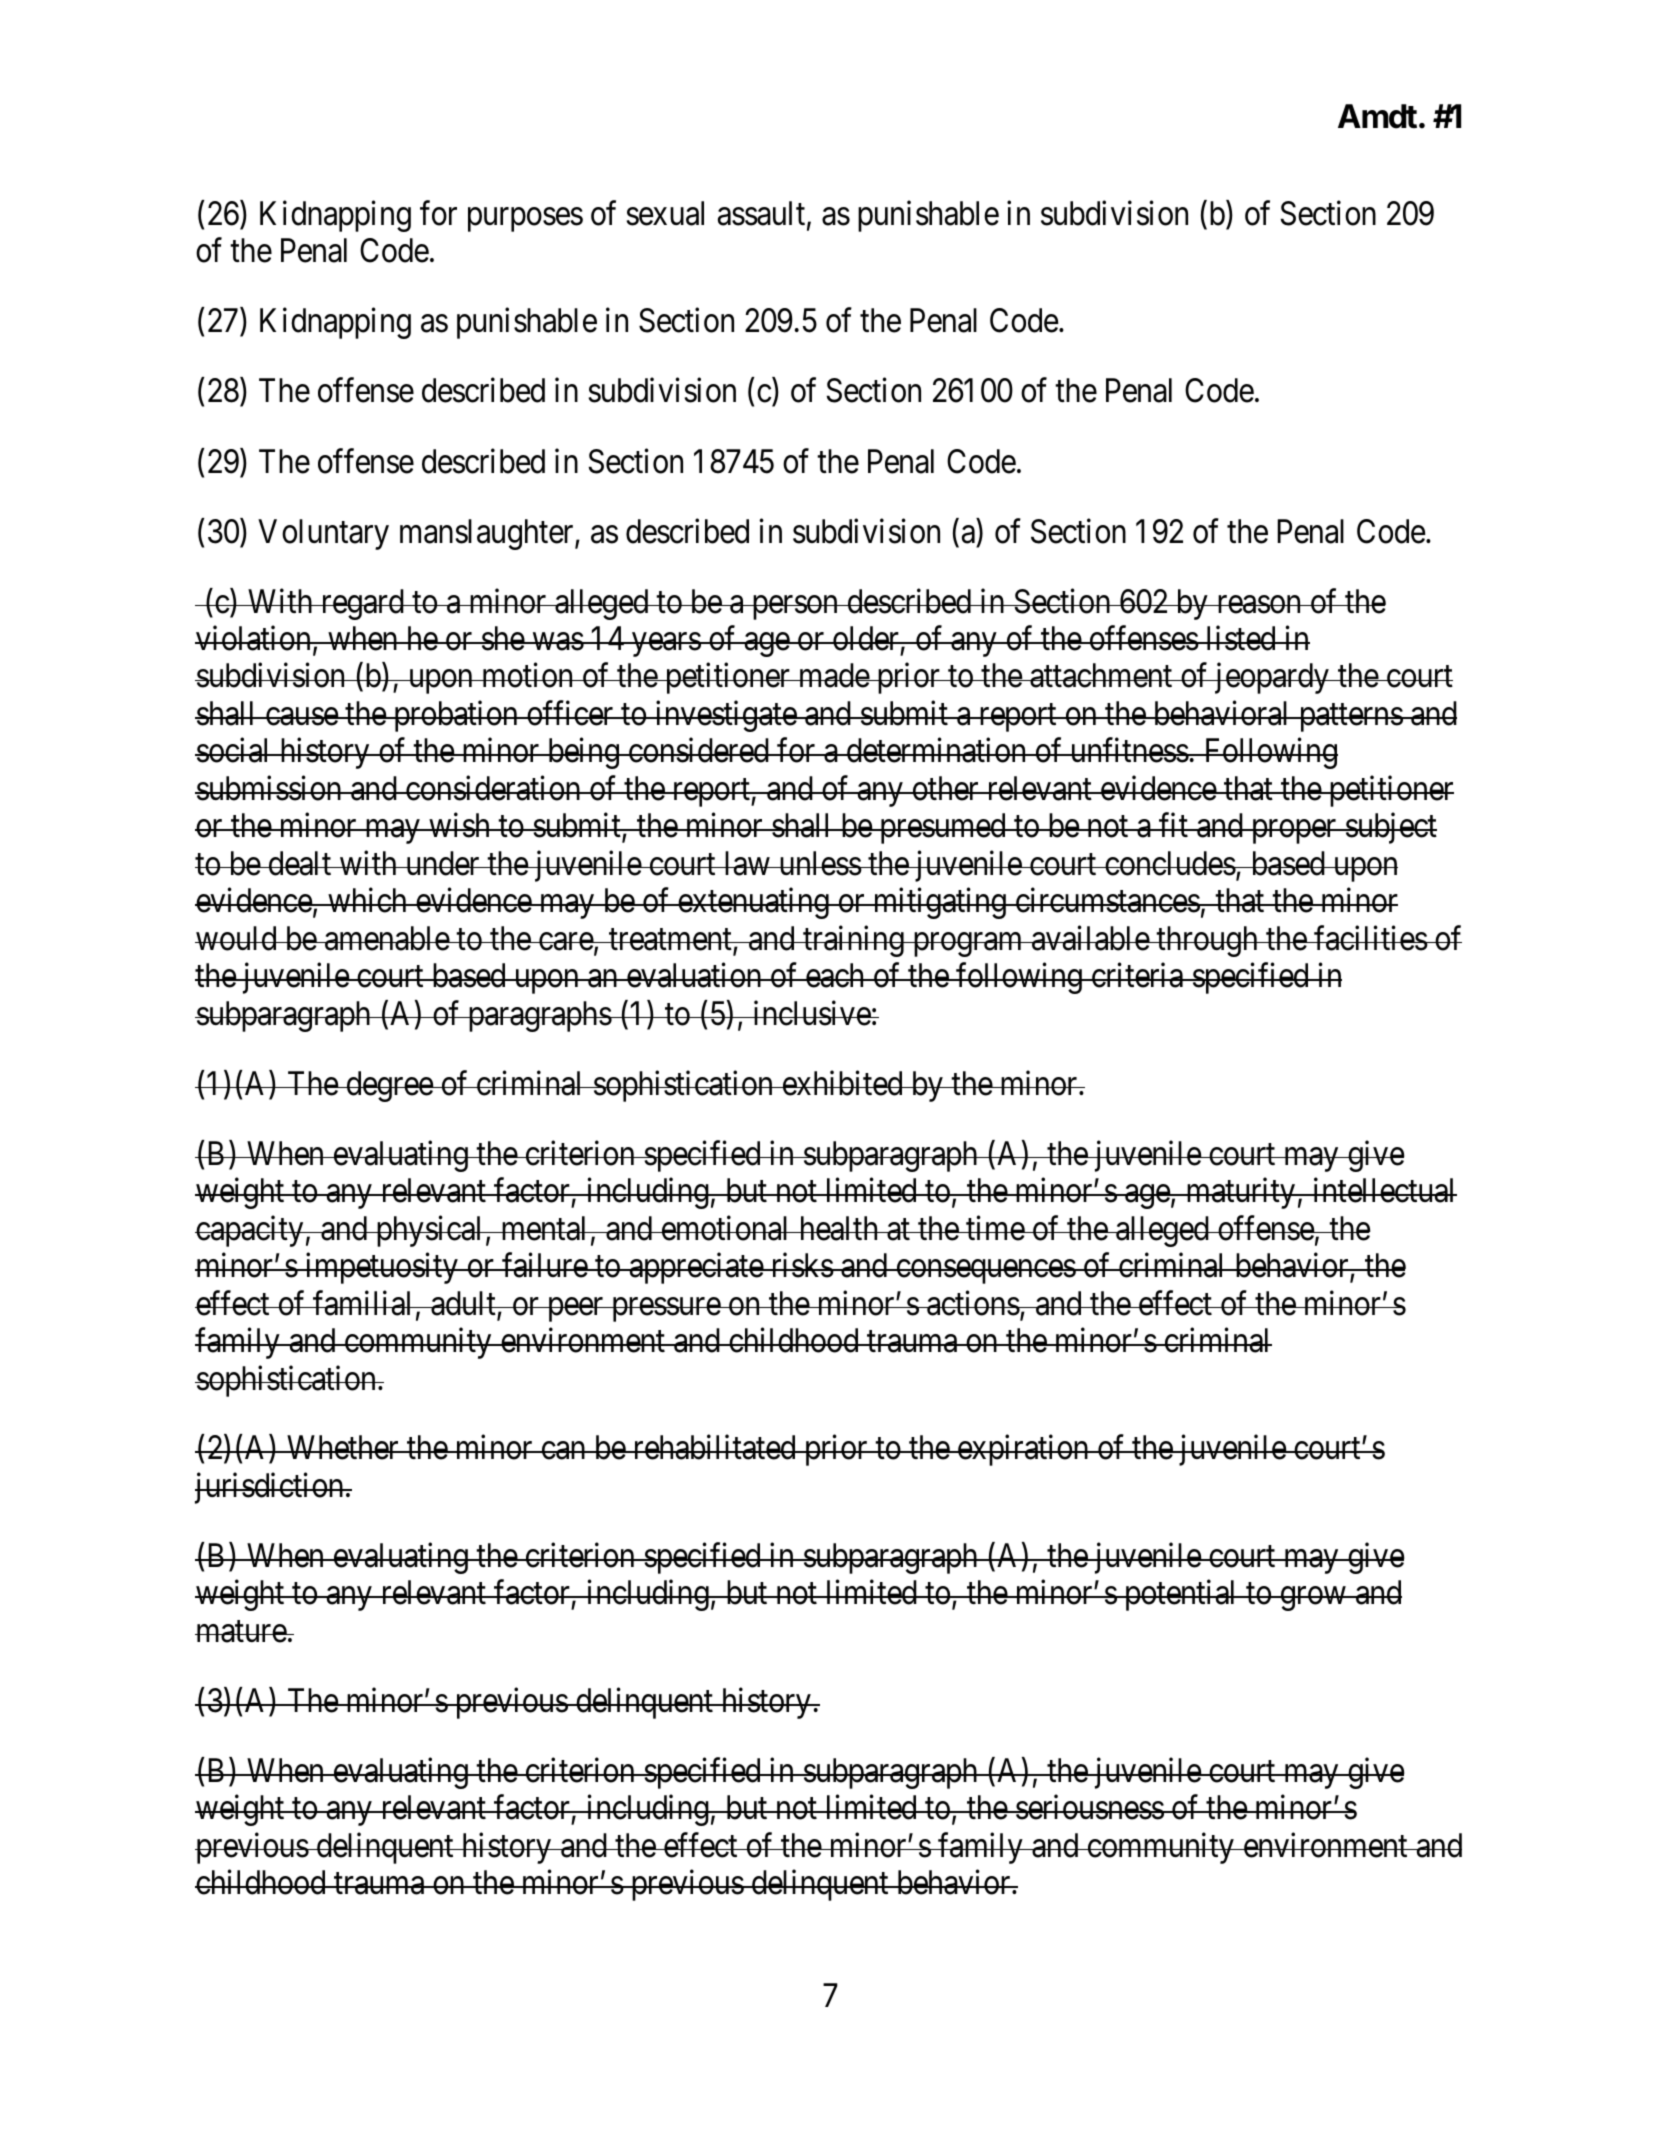  I want to click on manslaughter, so click(488, 534).
